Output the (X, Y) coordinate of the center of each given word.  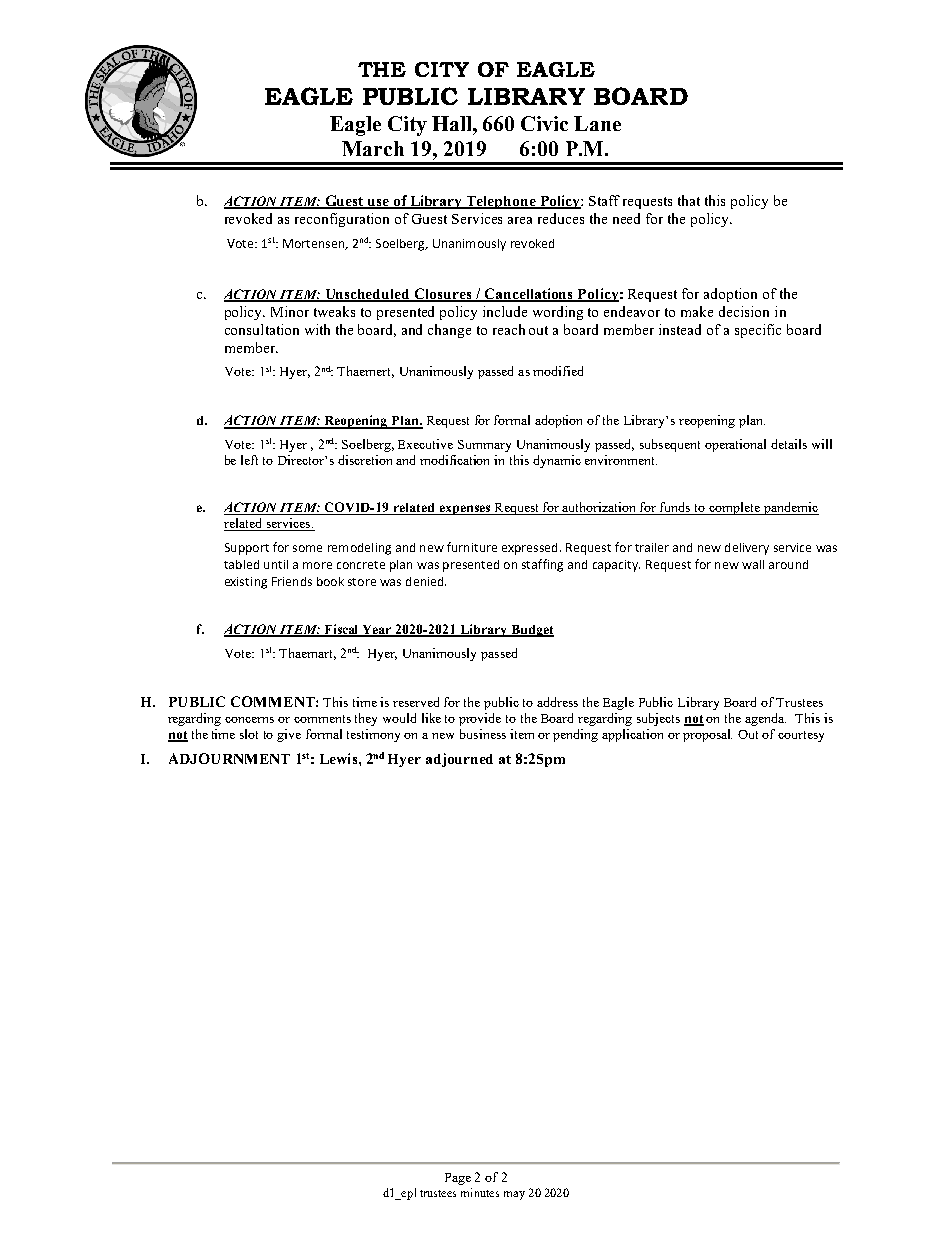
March (373, 148)
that (689, 200)
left (249, 460)
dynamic (557, 461)
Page (458, 1179)
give (289, 735)
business (483, 734)
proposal (707, 735)
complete (734, 508)
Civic (544, 123)
